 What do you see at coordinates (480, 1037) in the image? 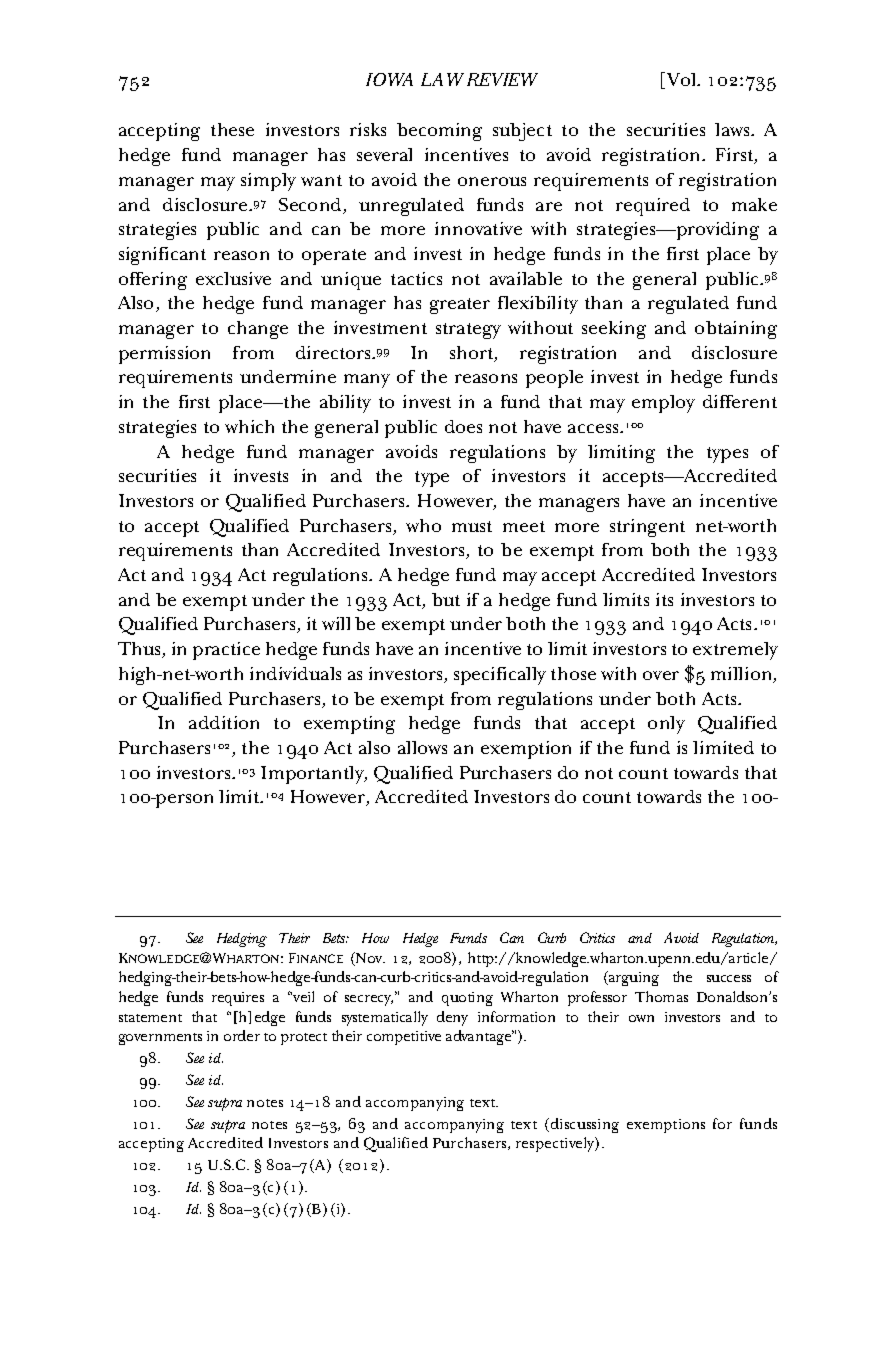
I see `advantage` at bounding box center [480, 1037].
